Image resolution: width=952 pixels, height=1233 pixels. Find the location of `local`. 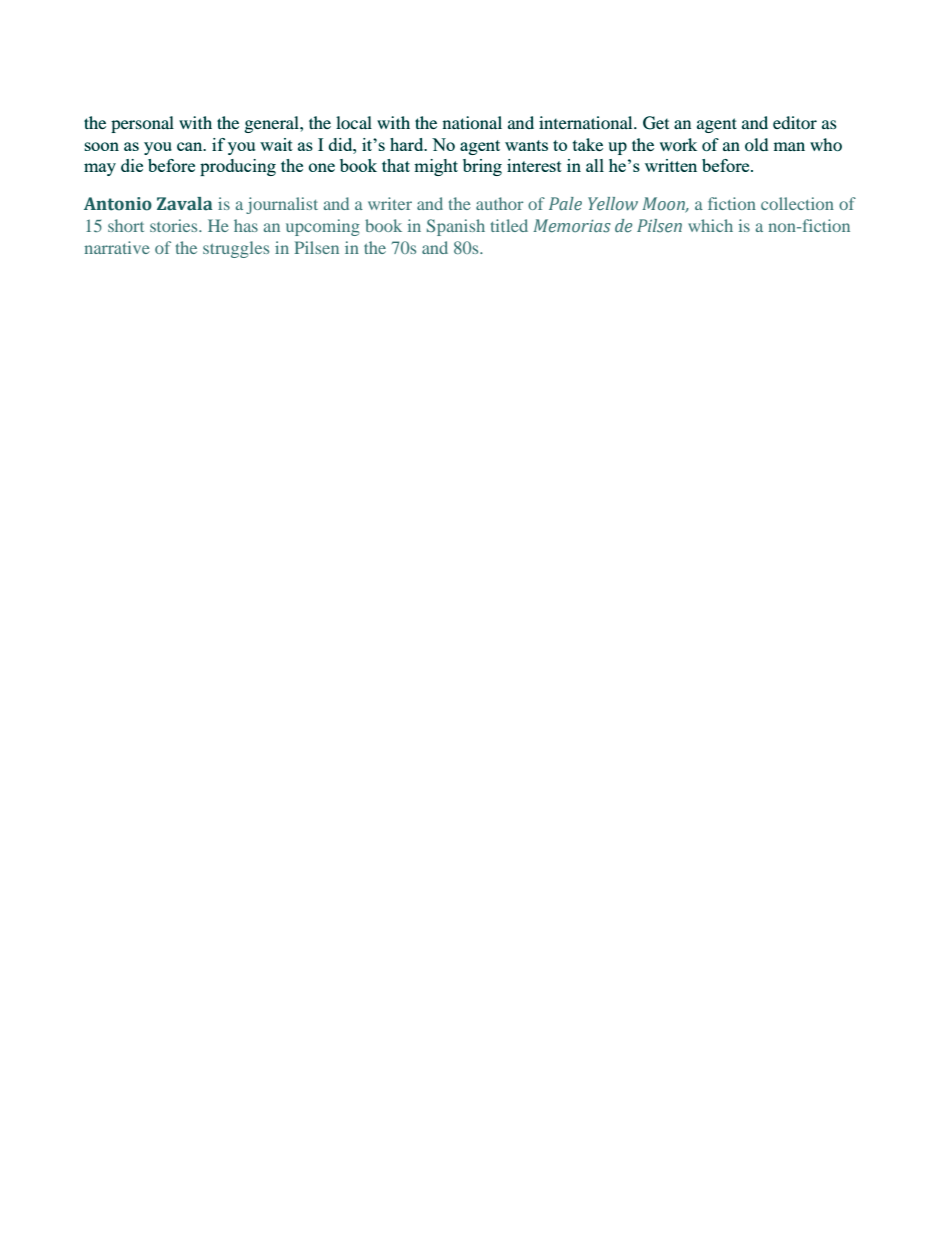

local is located at coordinates (354, 122).
